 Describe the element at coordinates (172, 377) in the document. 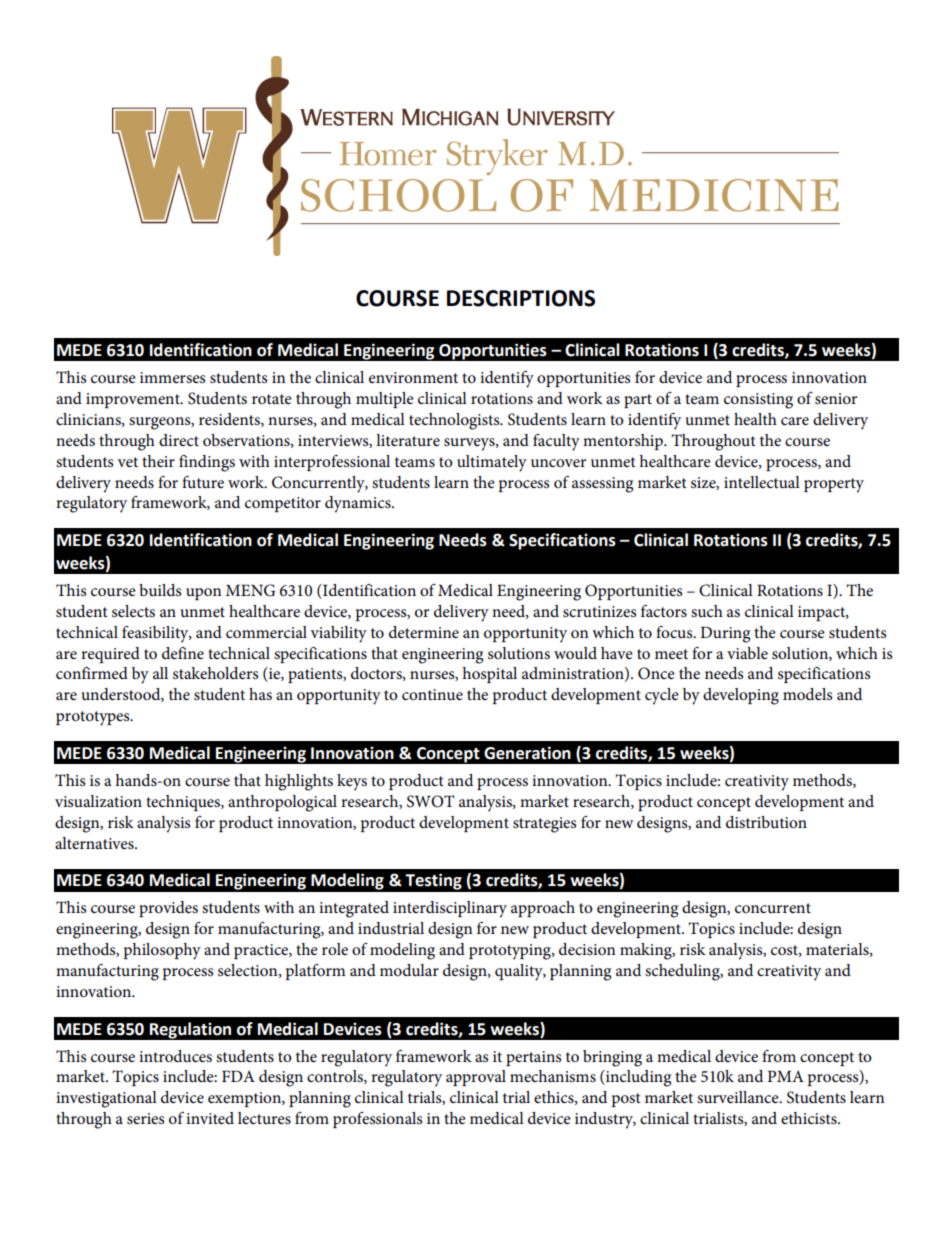

I see `immerses` at that location.
